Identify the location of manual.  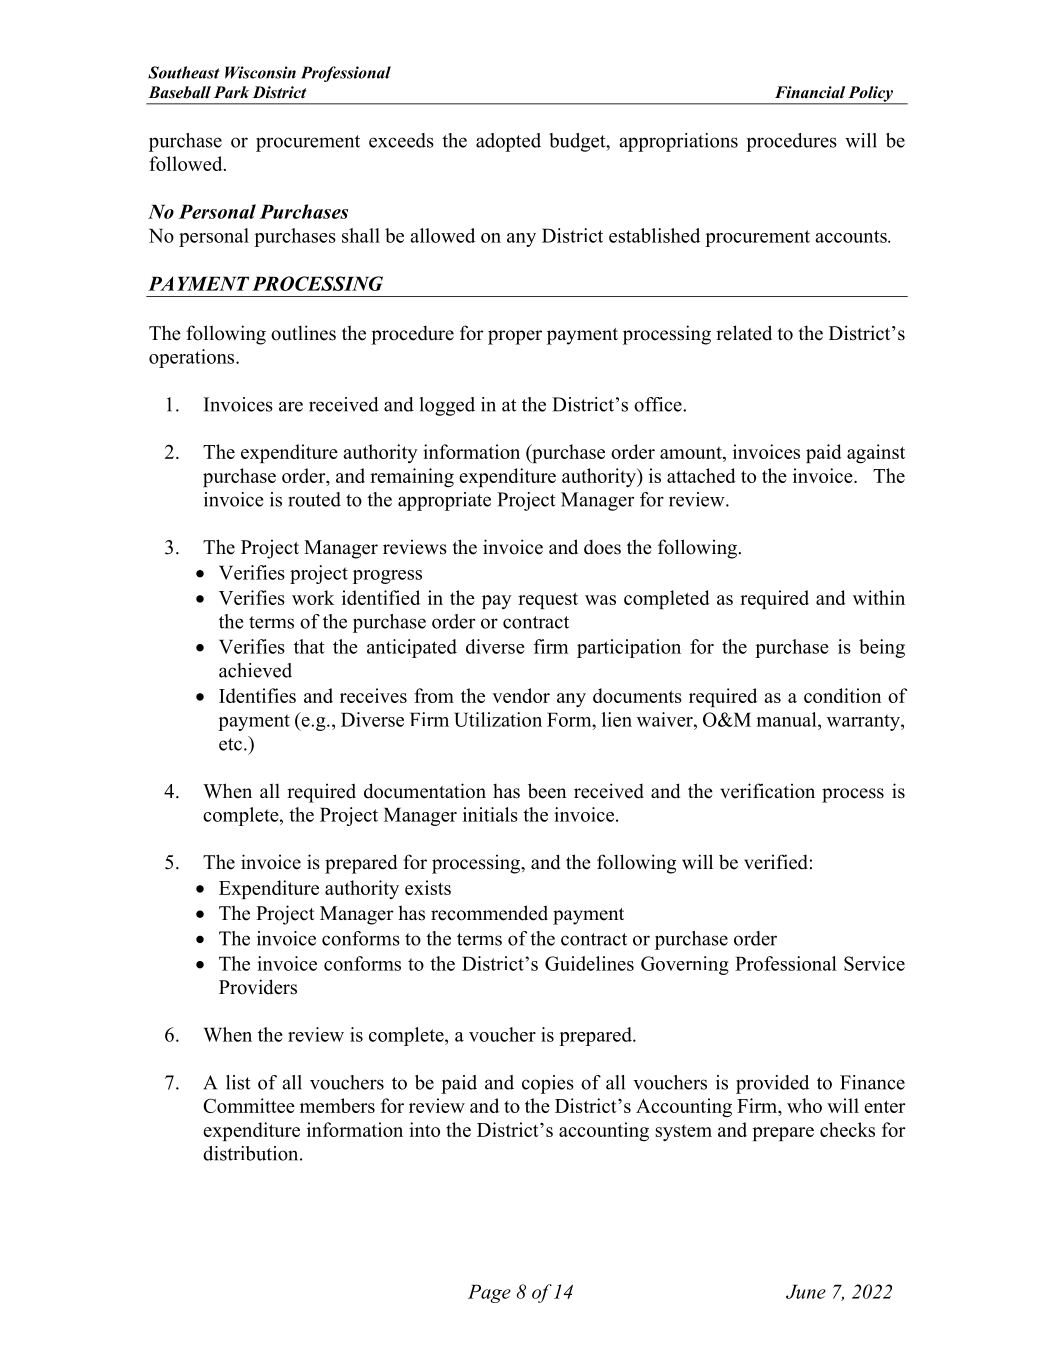
(787, 719).
